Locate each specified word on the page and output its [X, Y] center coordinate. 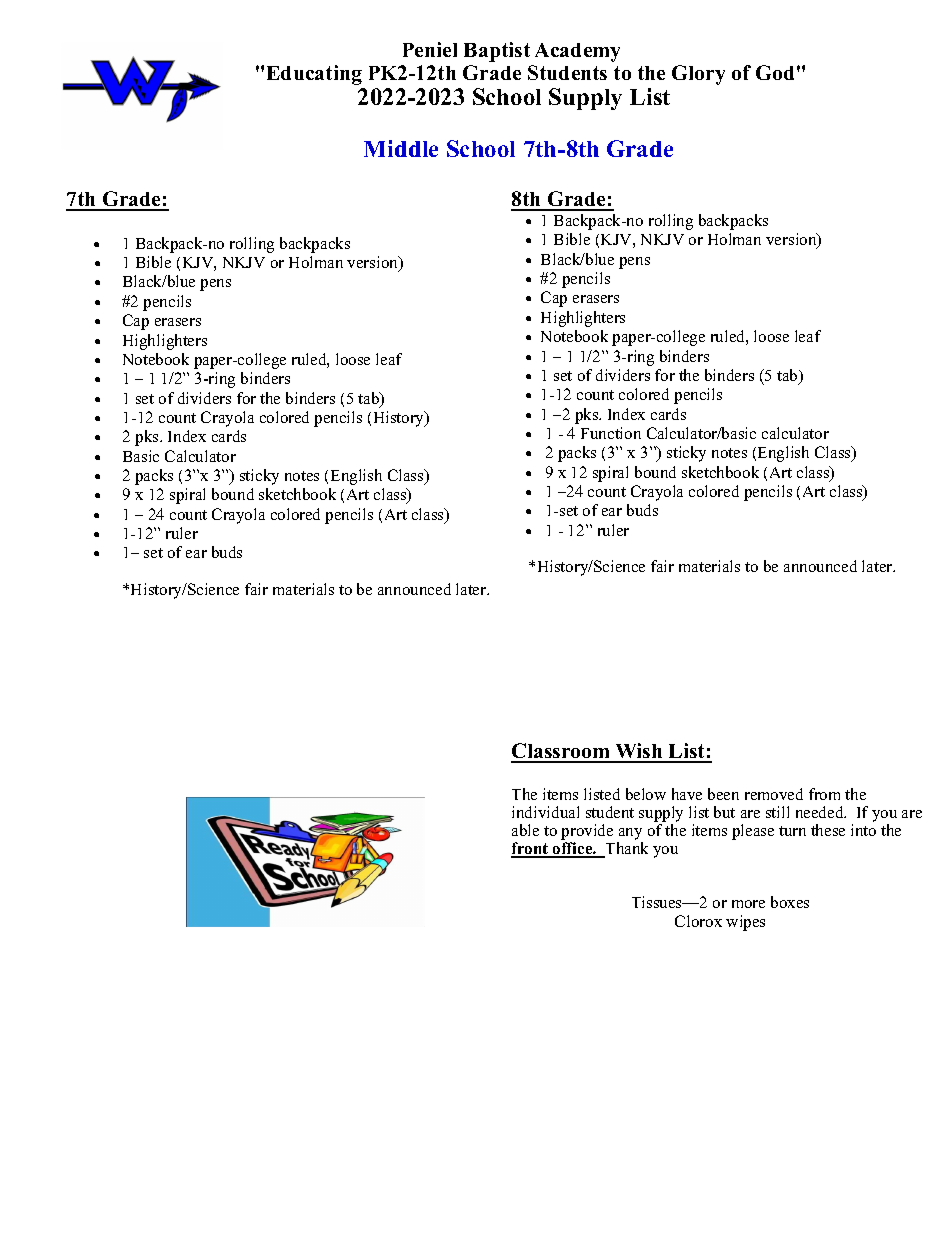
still [777, 812]
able [525, 830]
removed [774, 794]
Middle [401, 148]
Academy [577, 52]
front [531, 849]
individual [545, 812]
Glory [698, 75]
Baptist [497, 52]
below [646, 794]
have [687, 794]
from [824, 794]
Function [611, 433]
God [775, 72]
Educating [314, 75]
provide [587, 833]
